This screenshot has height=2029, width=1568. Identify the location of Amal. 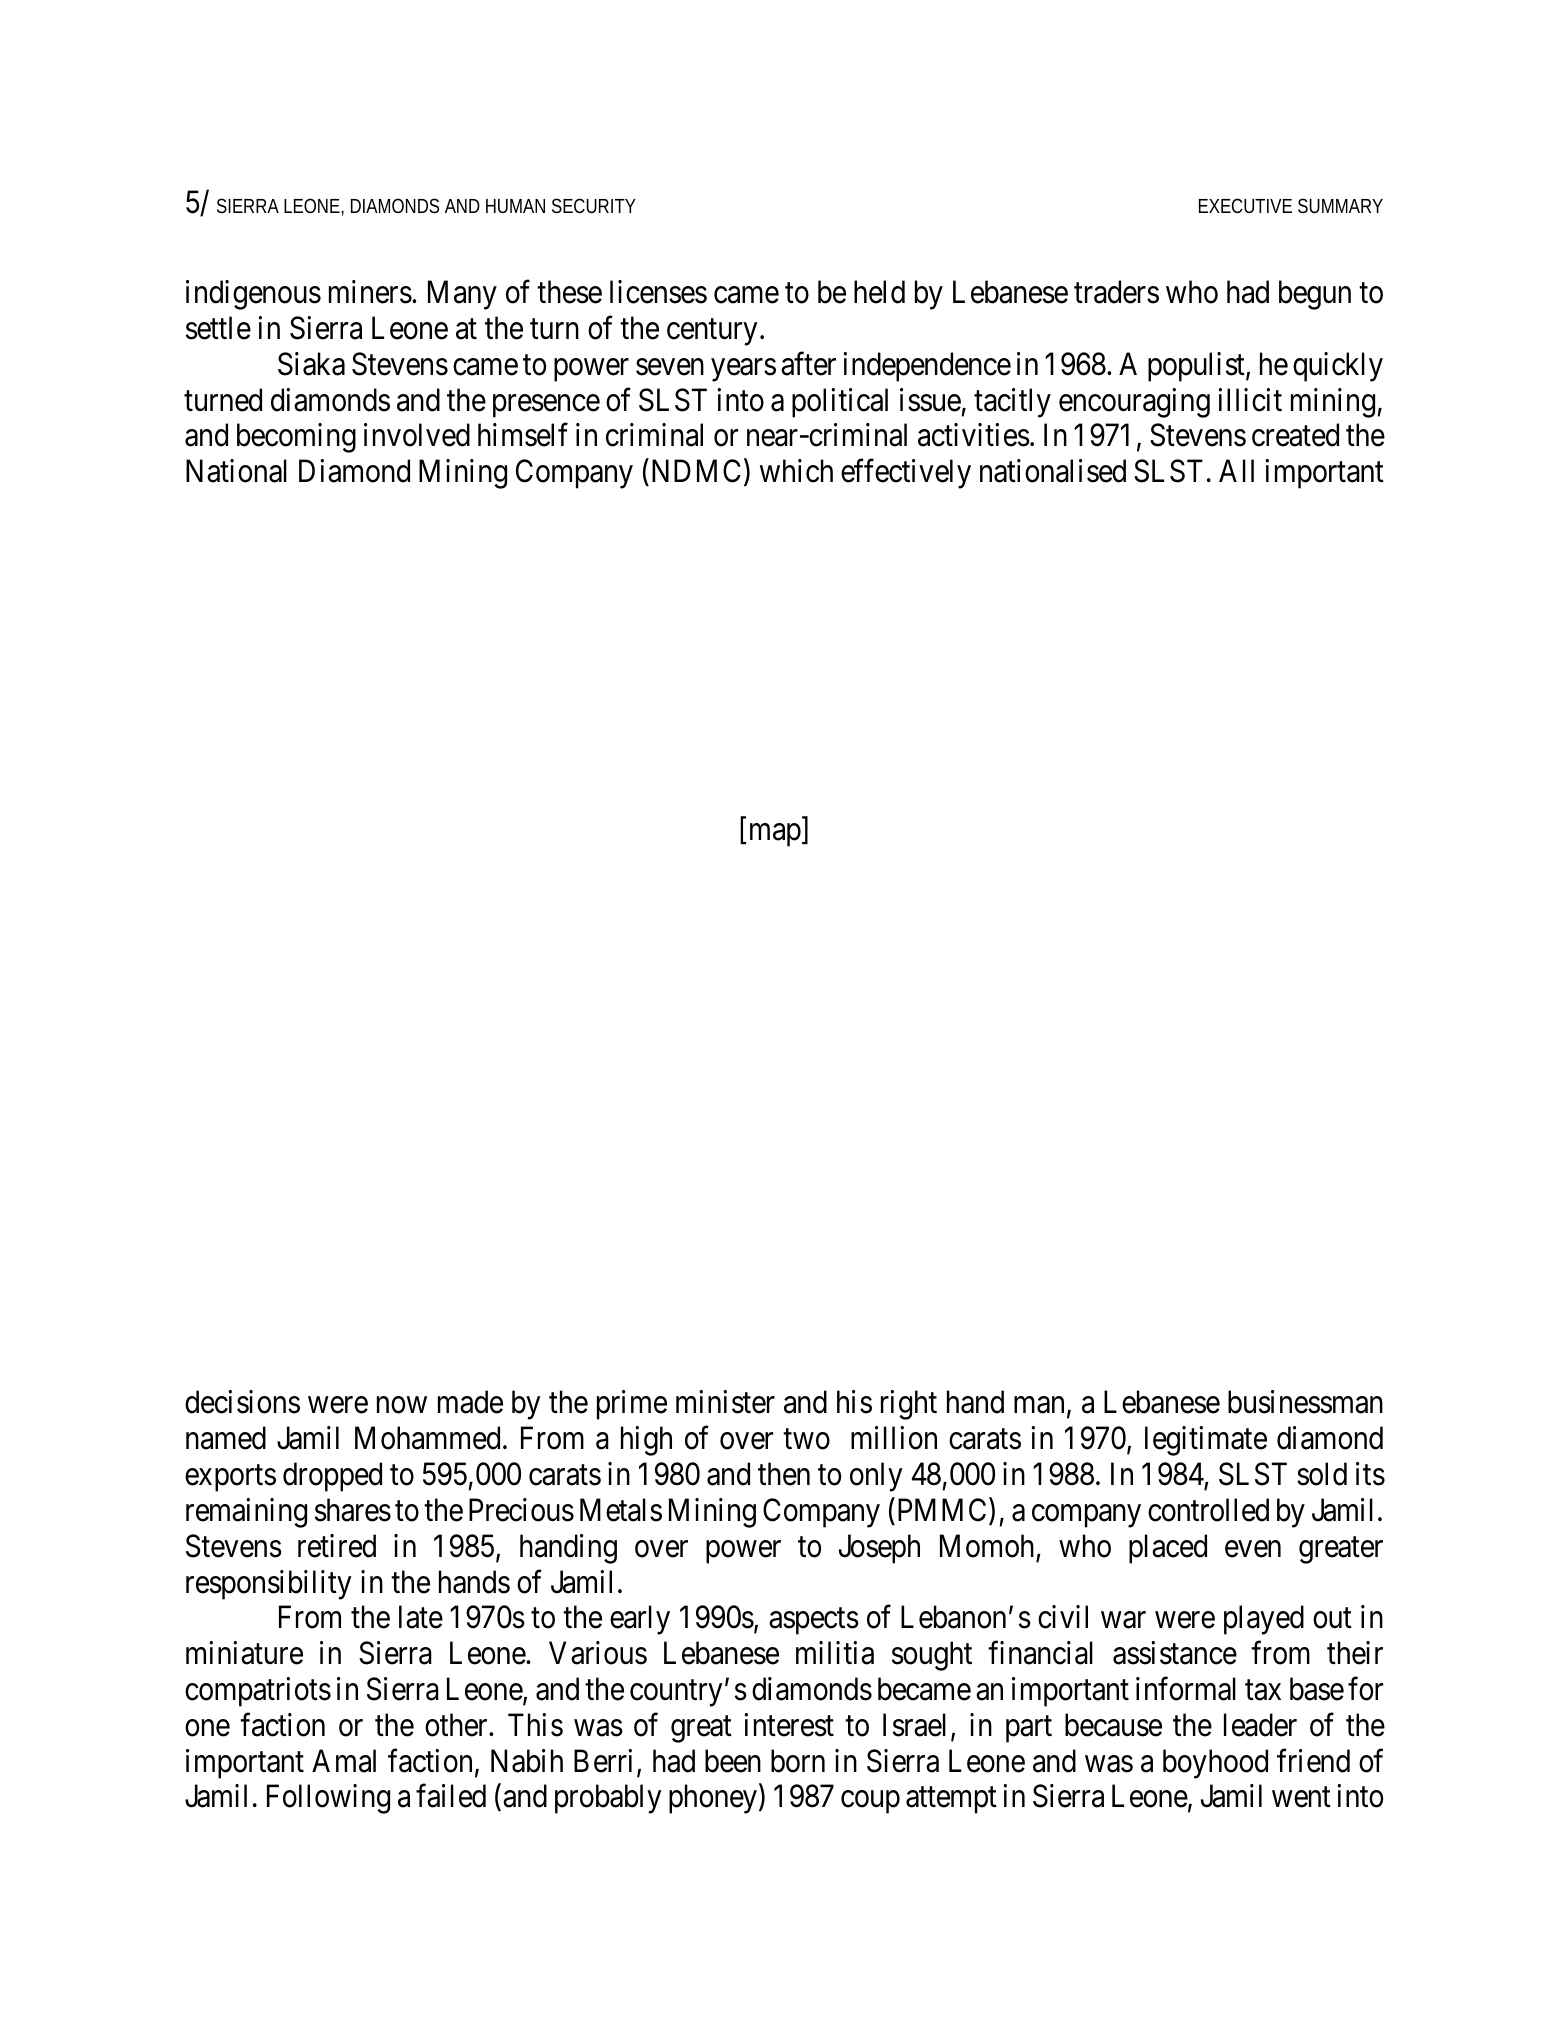
(344, 1761).
